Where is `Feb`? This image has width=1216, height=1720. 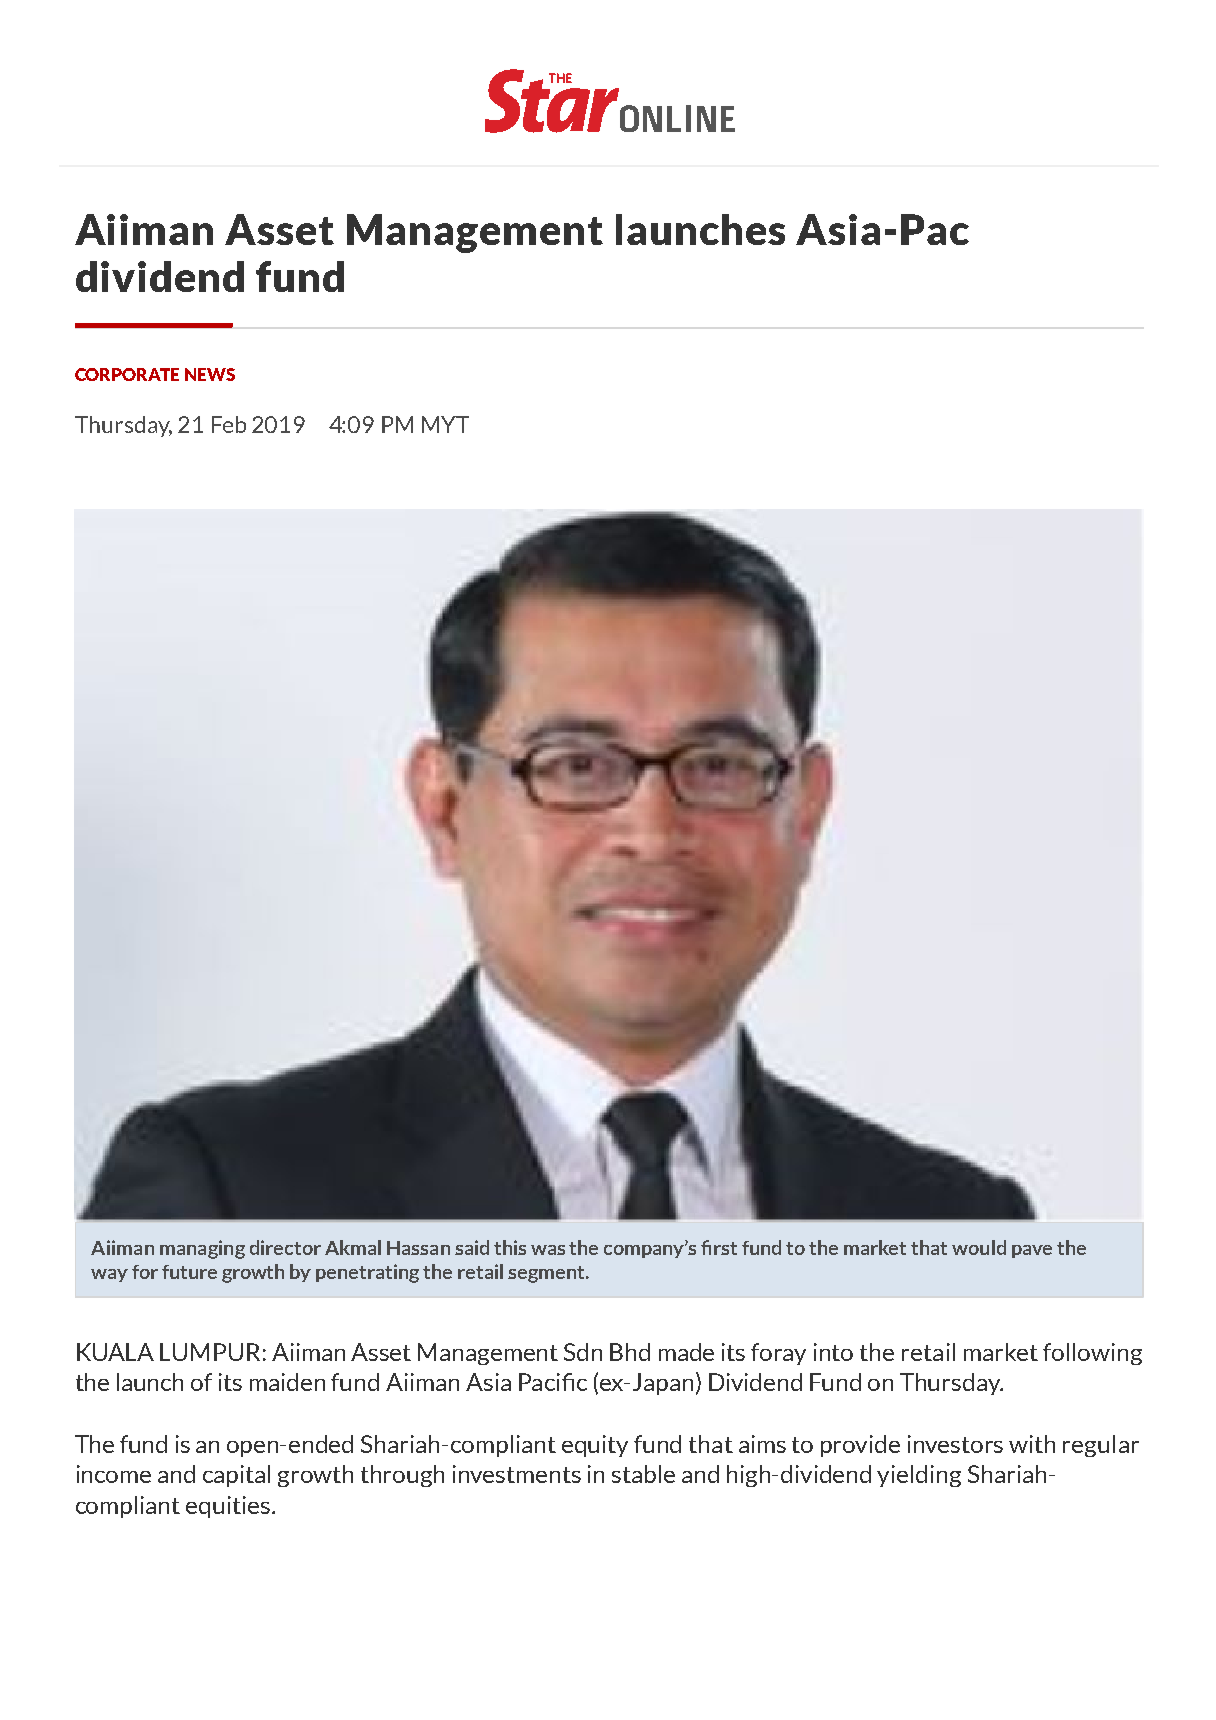
Feb is located at coordinates (229, 424).
